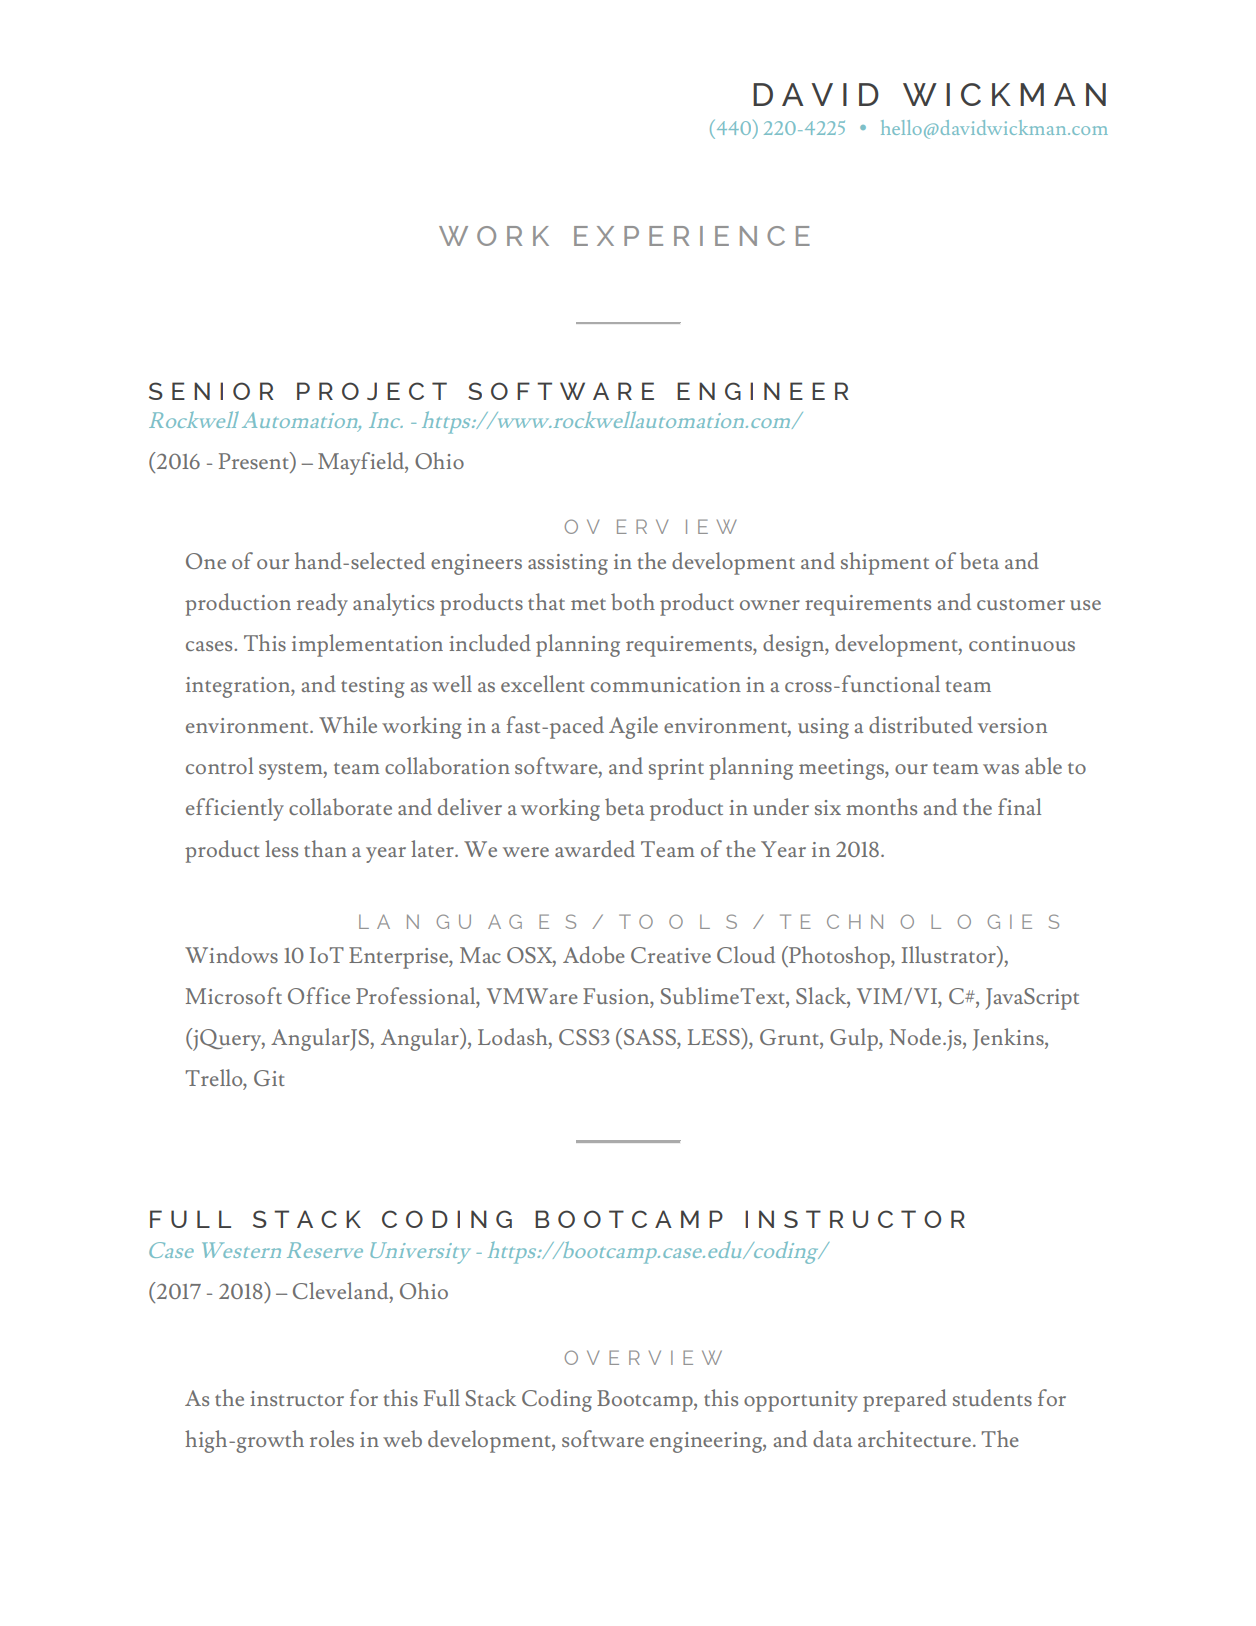  I want to click on Jenkins, so click(1009, 1039).
